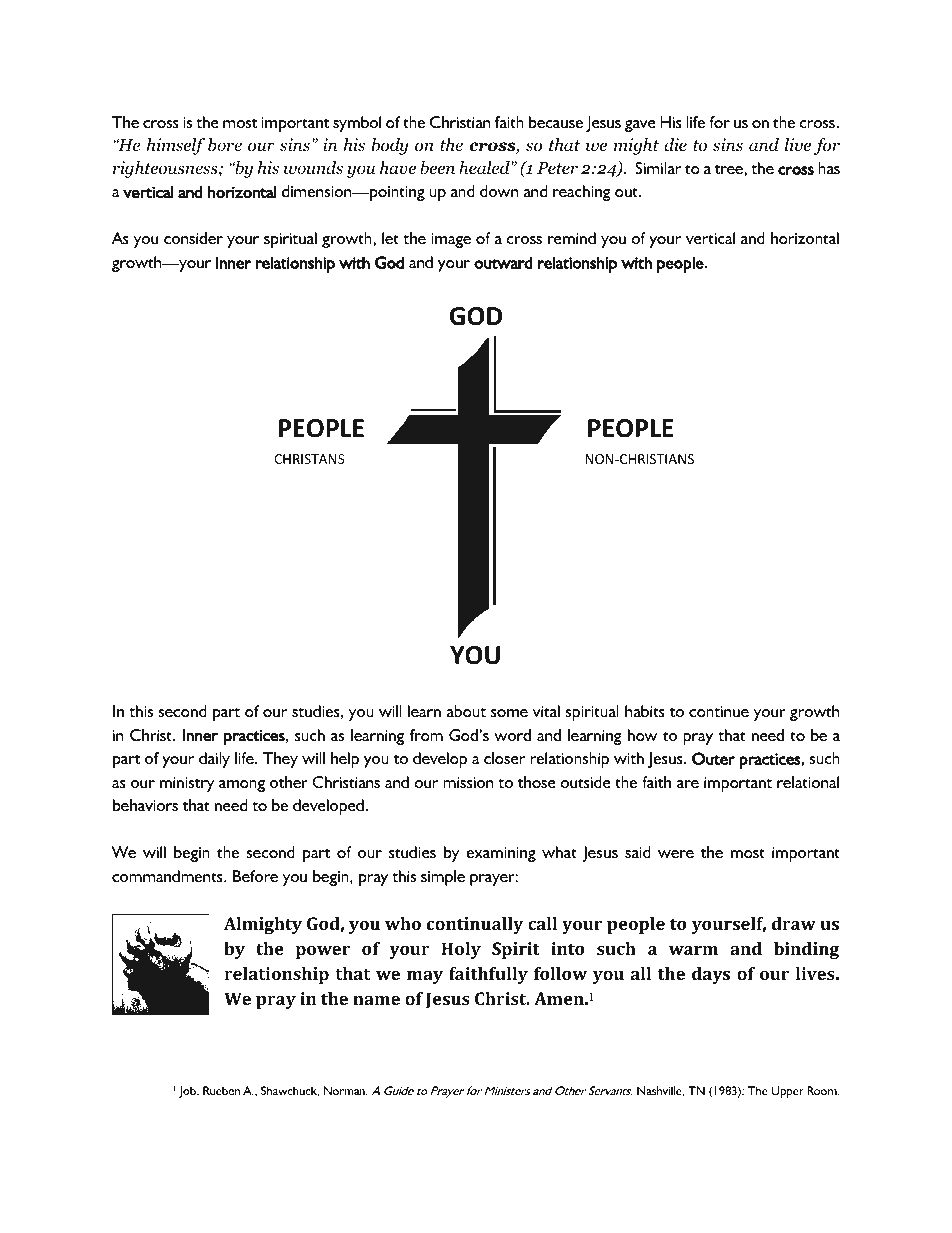  Describe the element at coordinates (255, 876) in the document. I see `Before` at that location.
